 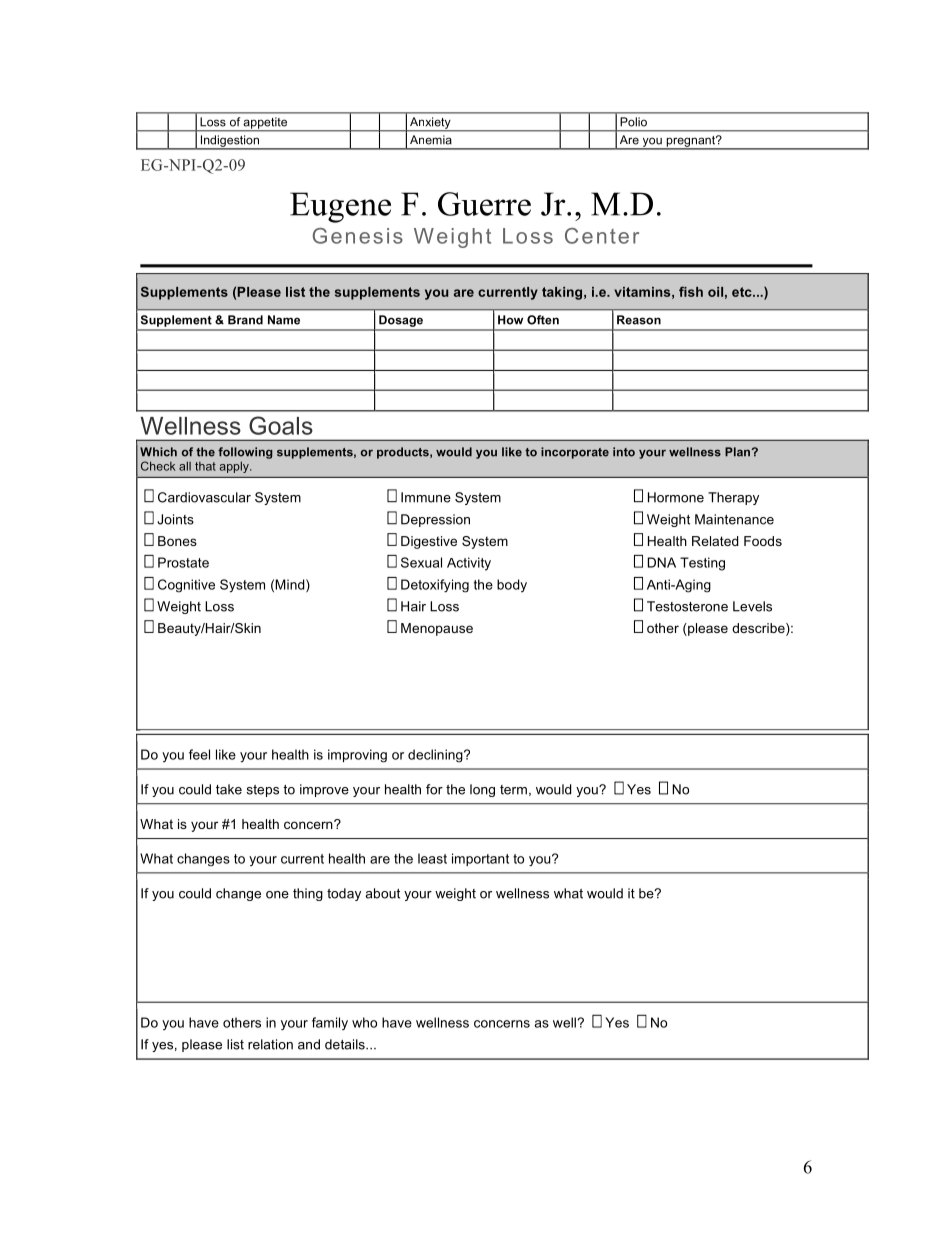 What do you see at coordinates (435, 586) in the screenshot?
I see `Detoxifying` at bounding box center [435, 586].
